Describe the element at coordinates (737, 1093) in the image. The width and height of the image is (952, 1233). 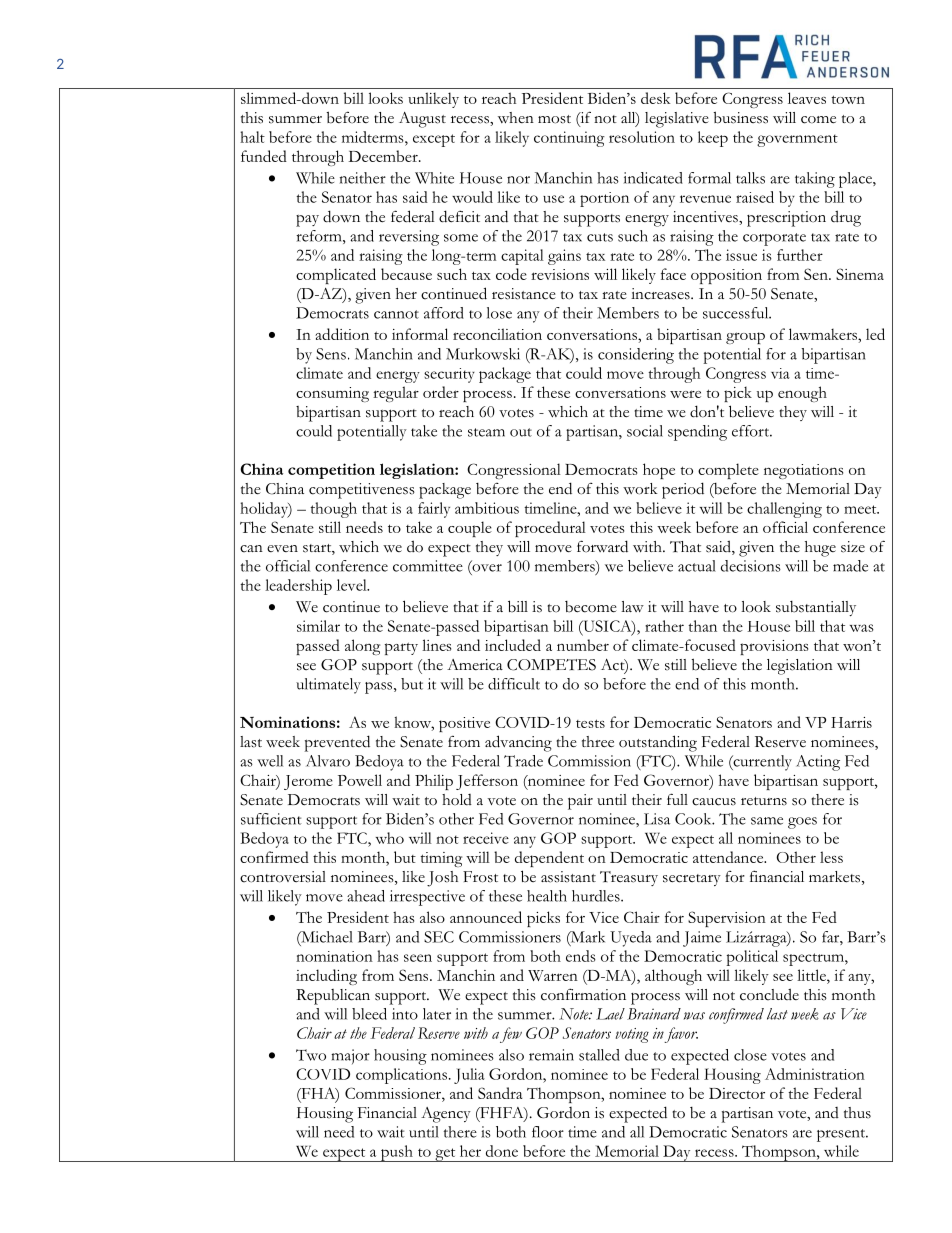
I see `Director` at that location.
